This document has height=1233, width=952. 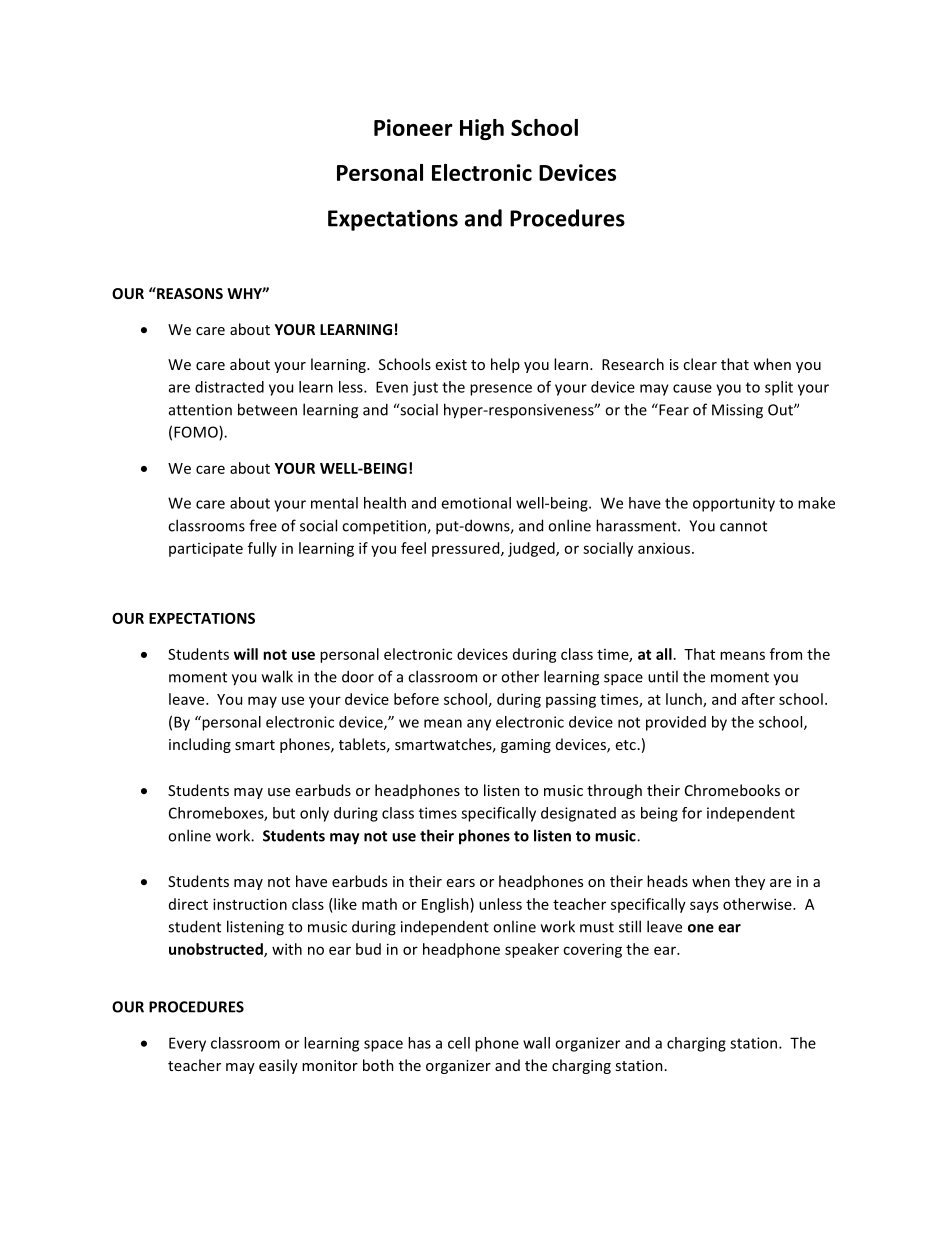 What do you see at coordinates (779, 388) in the document?
I see `split` at bounding box center [779, 388].
